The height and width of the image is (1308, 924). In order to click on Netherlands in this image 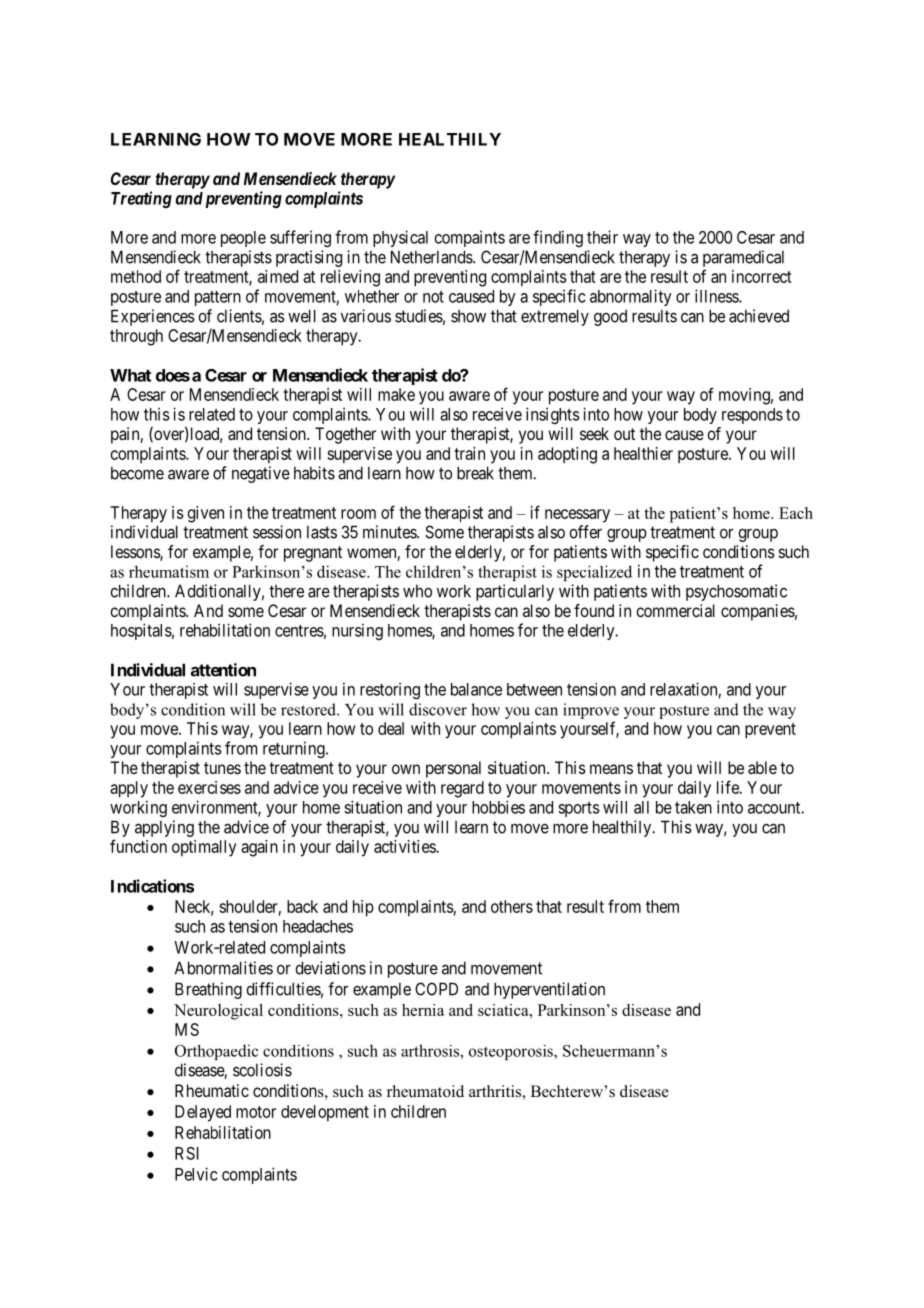, I will do `click(432, 257)`.
